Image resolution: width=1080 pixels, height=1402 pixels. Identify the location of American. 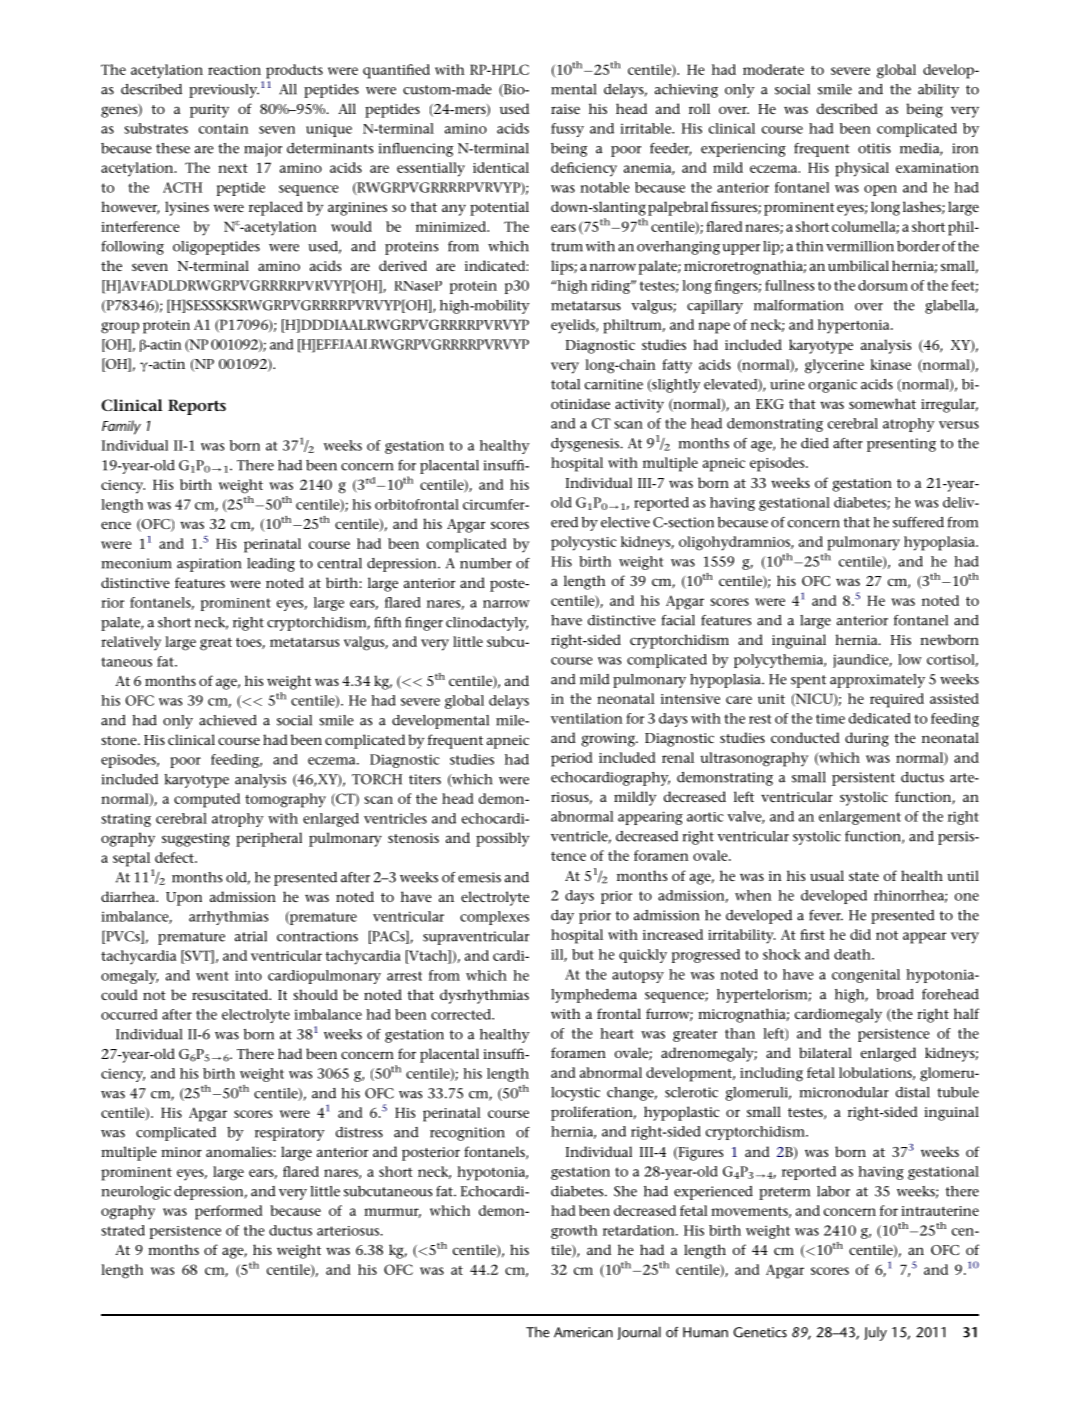
(583, 1332).
